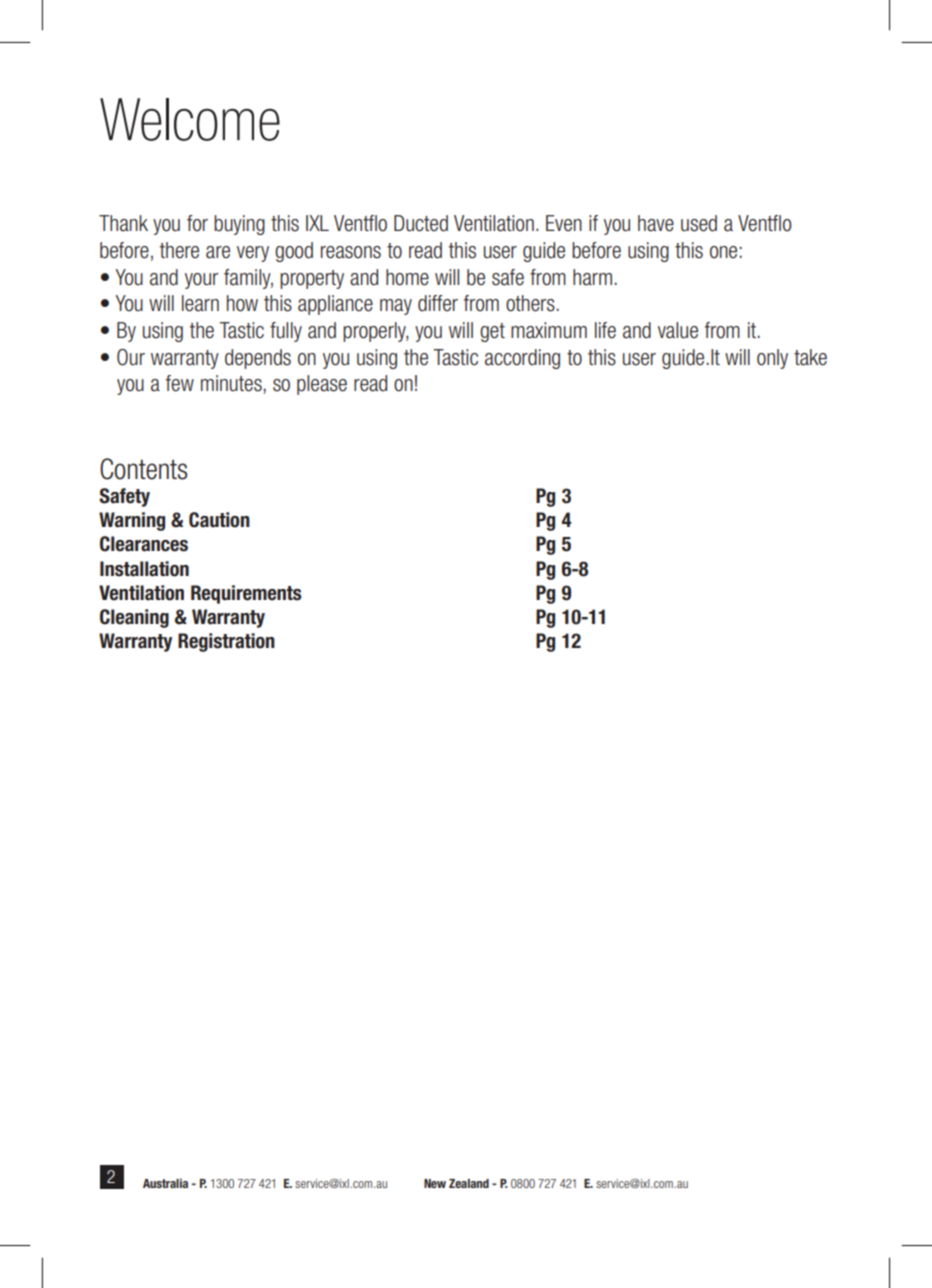 This screenshot has width=932, height=1288. What do you see at coordinates (699, 223) in the screenshot?
I see `used` at bounding box center [699, 223].
